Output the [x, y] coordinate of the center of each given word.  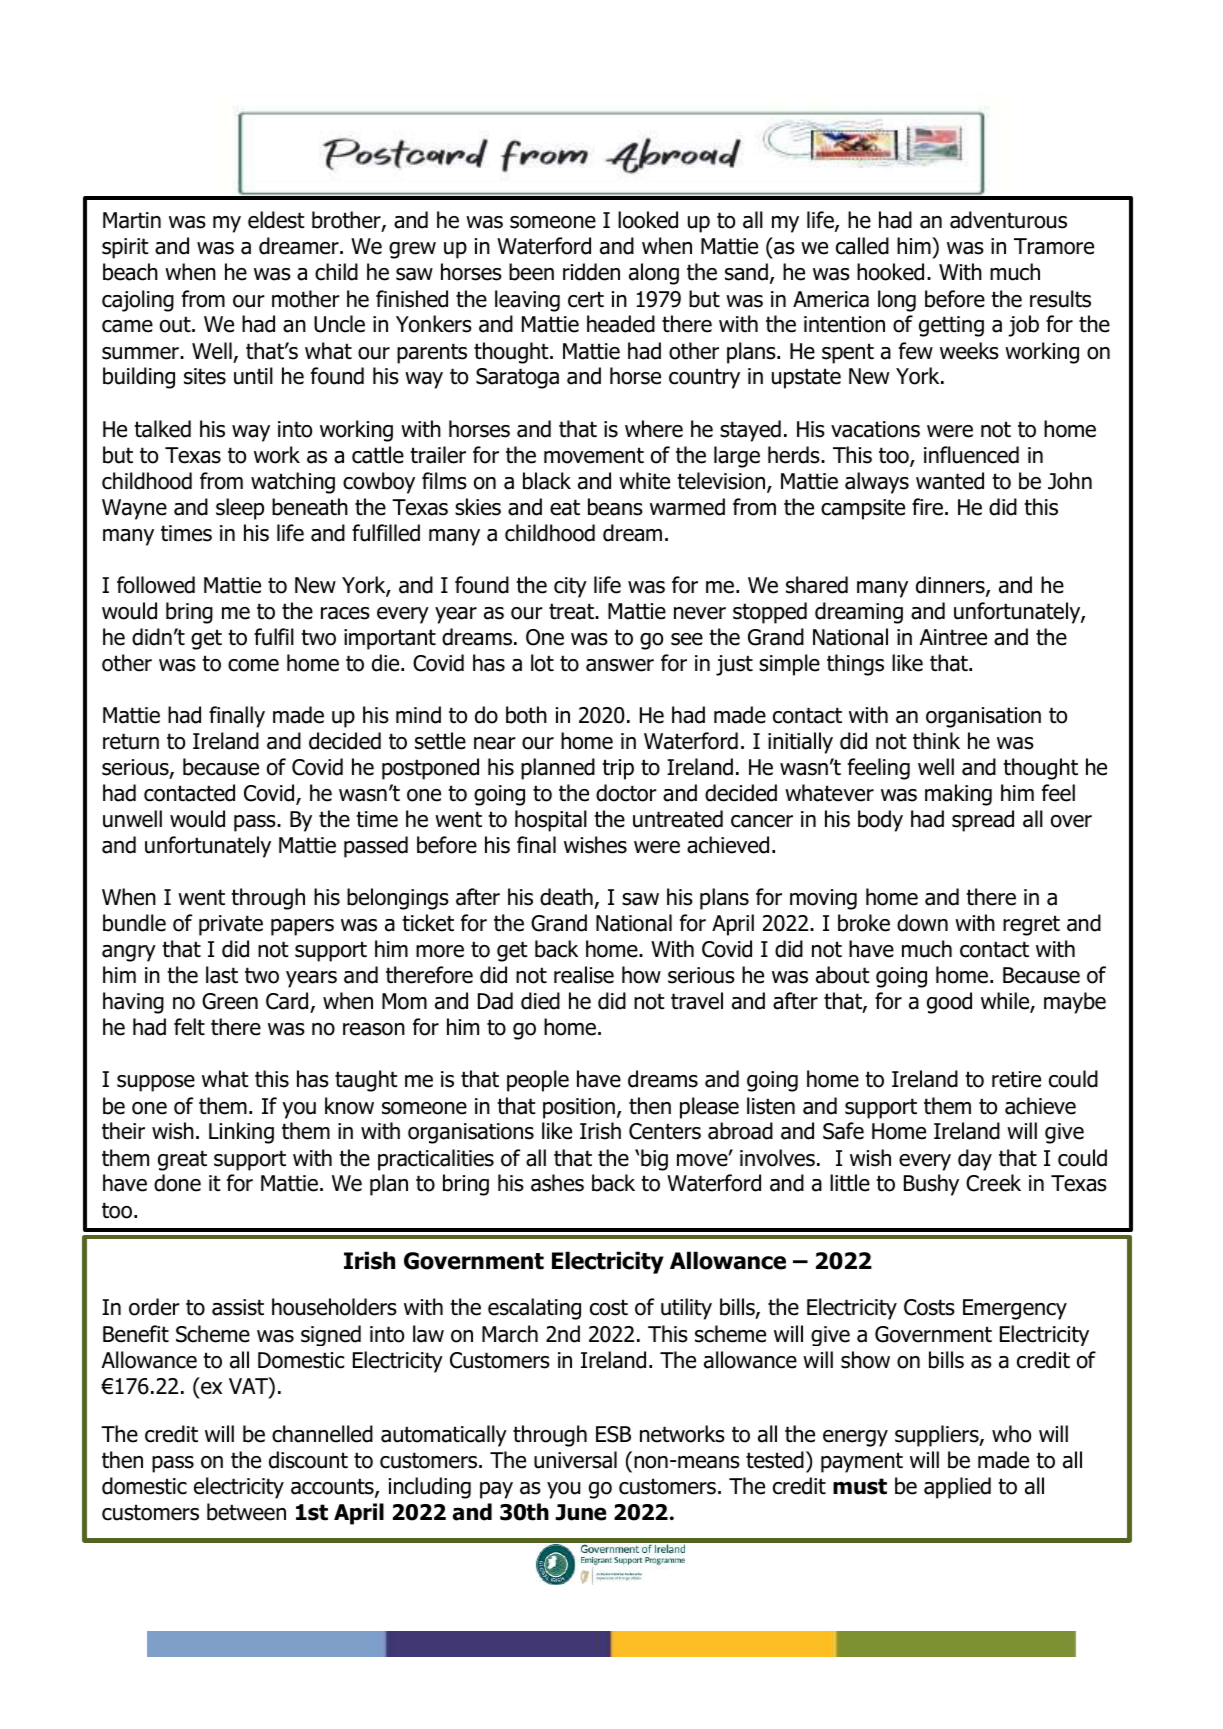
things [855, 665]
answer [620, 665]
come [253, 665]
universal [575, 1460]
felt [189, 1027]
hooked [890, 272]
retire [1016, 1079]
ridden [591, 272]
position [579, 1108]
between [246, 1512]
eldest [276, 220]
